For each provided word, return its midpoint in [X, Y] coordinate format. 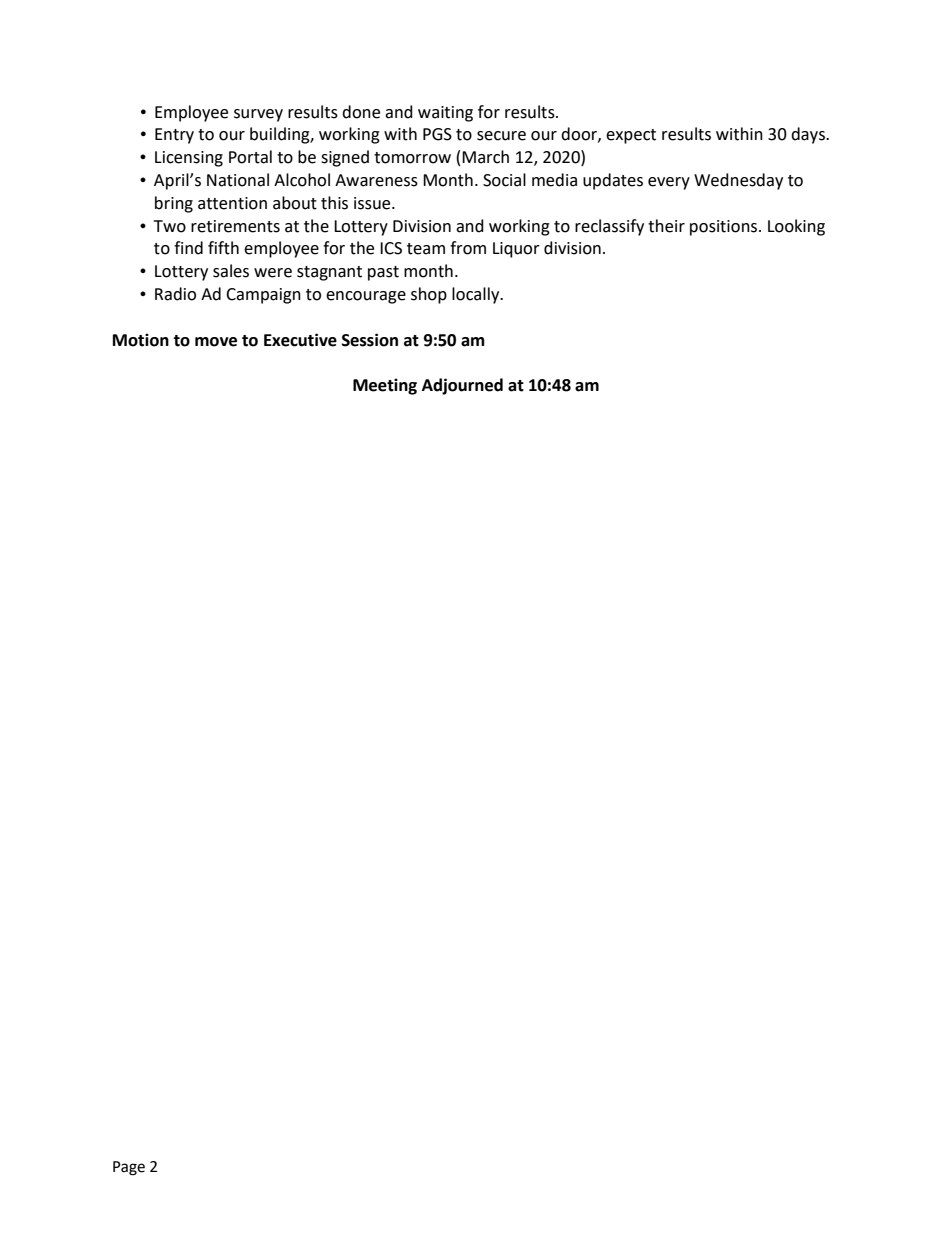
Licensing [189, 159]
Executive [300, 340]
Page [129, 1168]
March [485, 157]
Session [370, 340]
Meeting [385, 386]
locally [477, 295]
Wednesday [738, 181]
